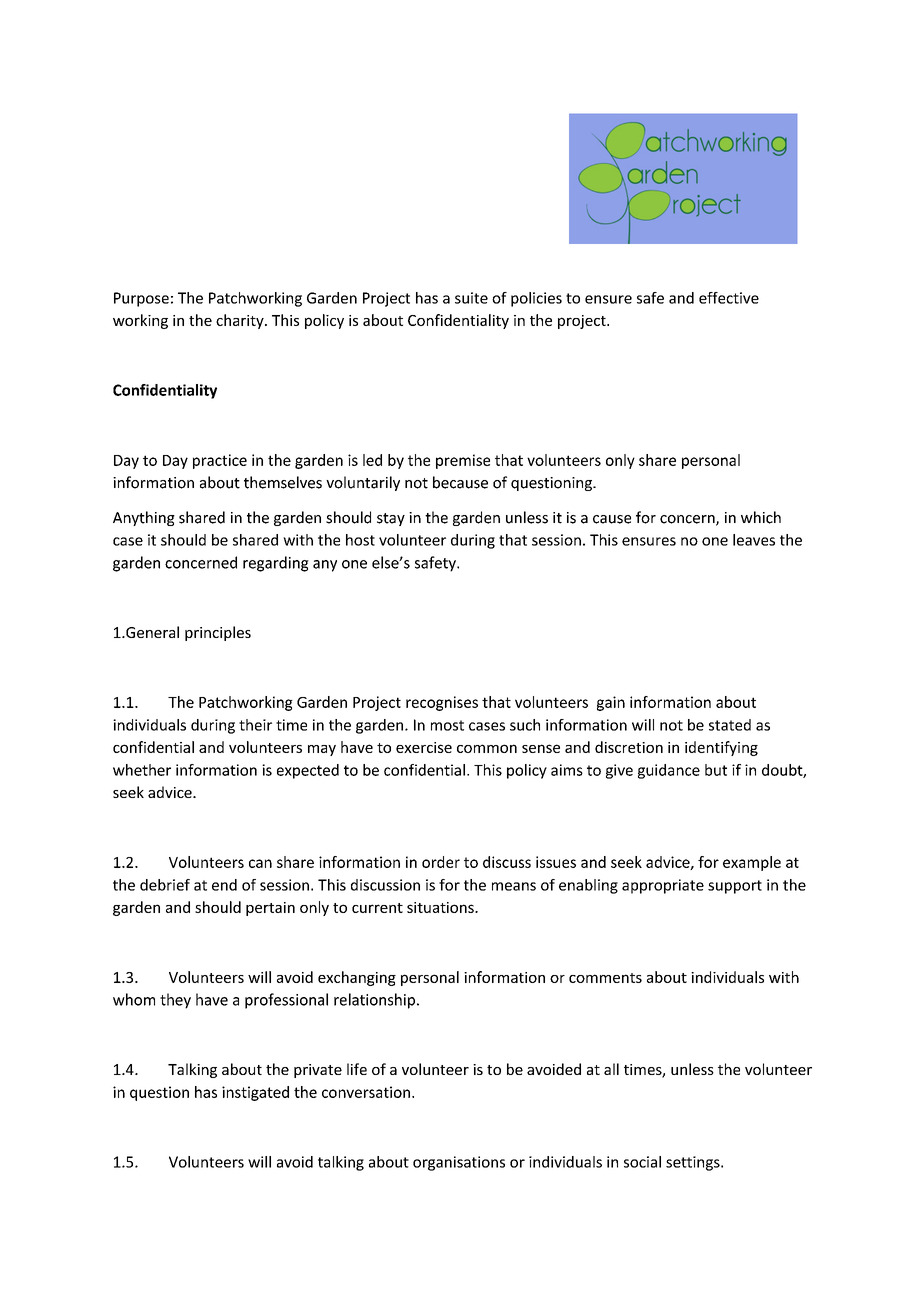 Image resolution: width=924 pixels, height=1308 pixels. Describe the element at coordinates (729, 298) in the page. I see `effective` at that location.
